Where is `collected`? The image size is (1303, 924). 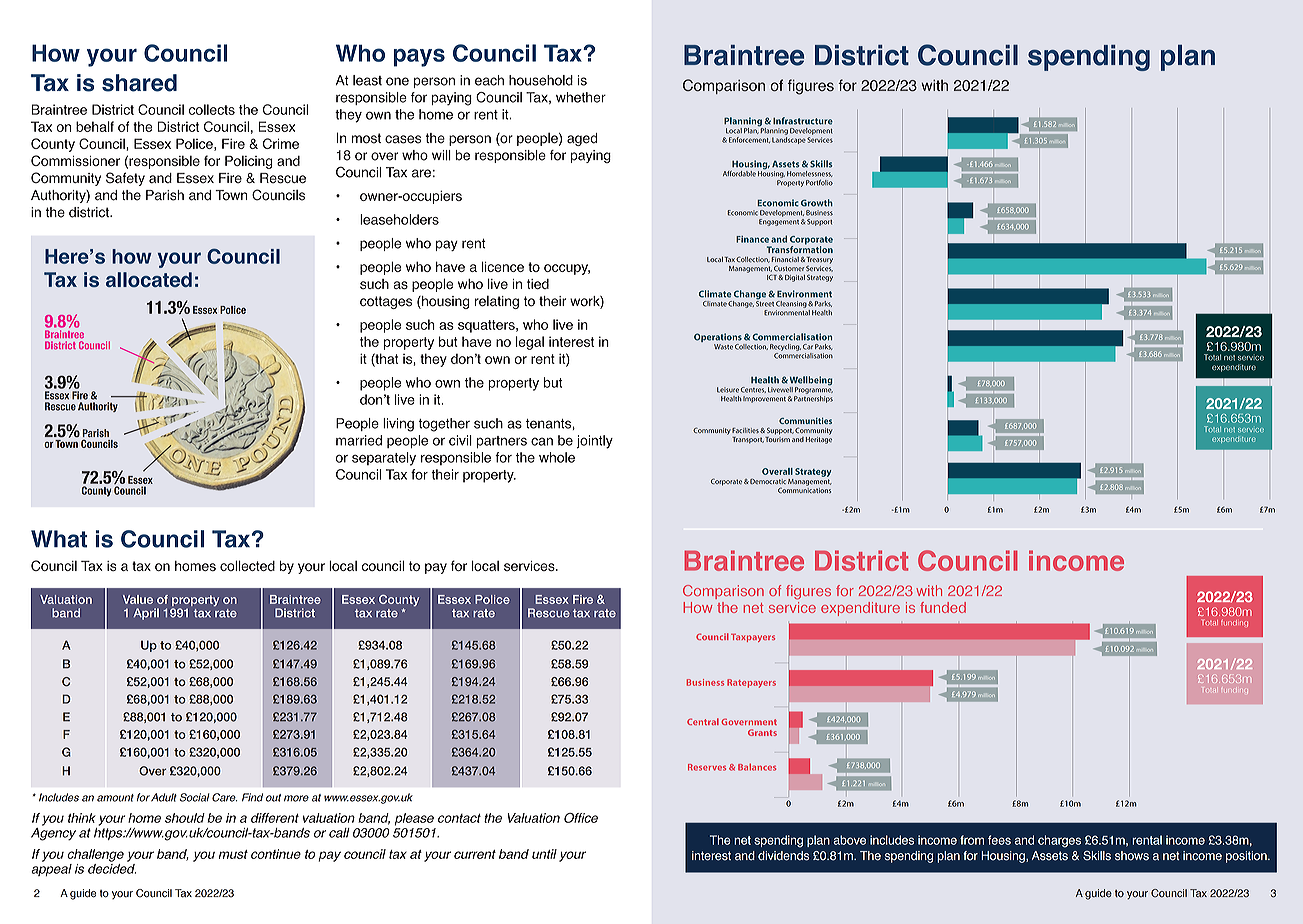
collected is located at coordinates (247, 565).
